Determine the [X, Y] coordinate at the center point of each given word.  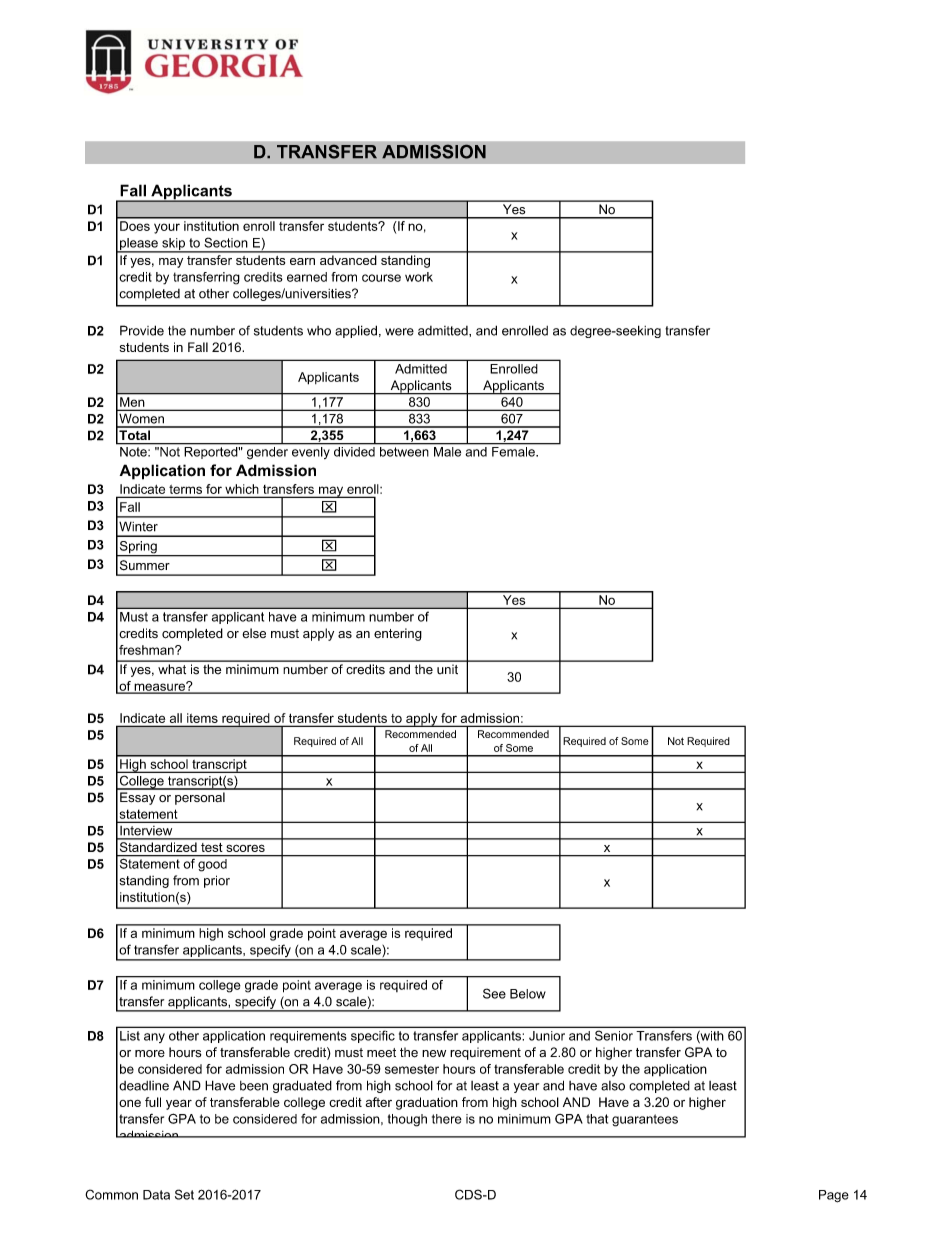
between [404, 450]
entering [398, 634]
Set [184, 1194]
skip [174, 245]
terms [185, 489]
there [447, 1119]
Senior [614, 1036]
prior [217, 881]
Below [528, 994]
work [419, 277]
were [399, 332]
